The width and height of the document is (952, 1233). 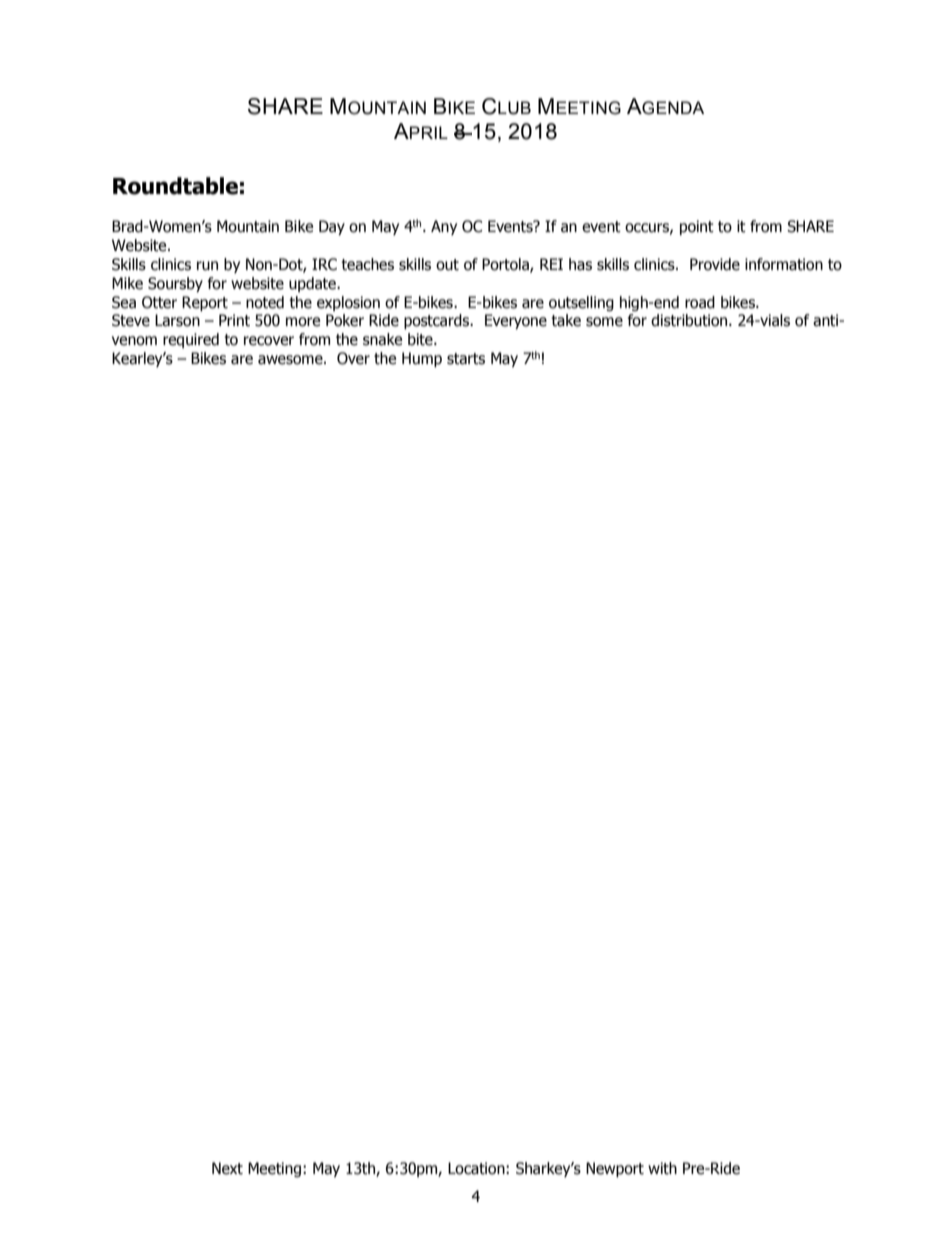 What do you see at coordinates (662, 1168) in the document?
I see `with` at bounding box center [662, 1168].
